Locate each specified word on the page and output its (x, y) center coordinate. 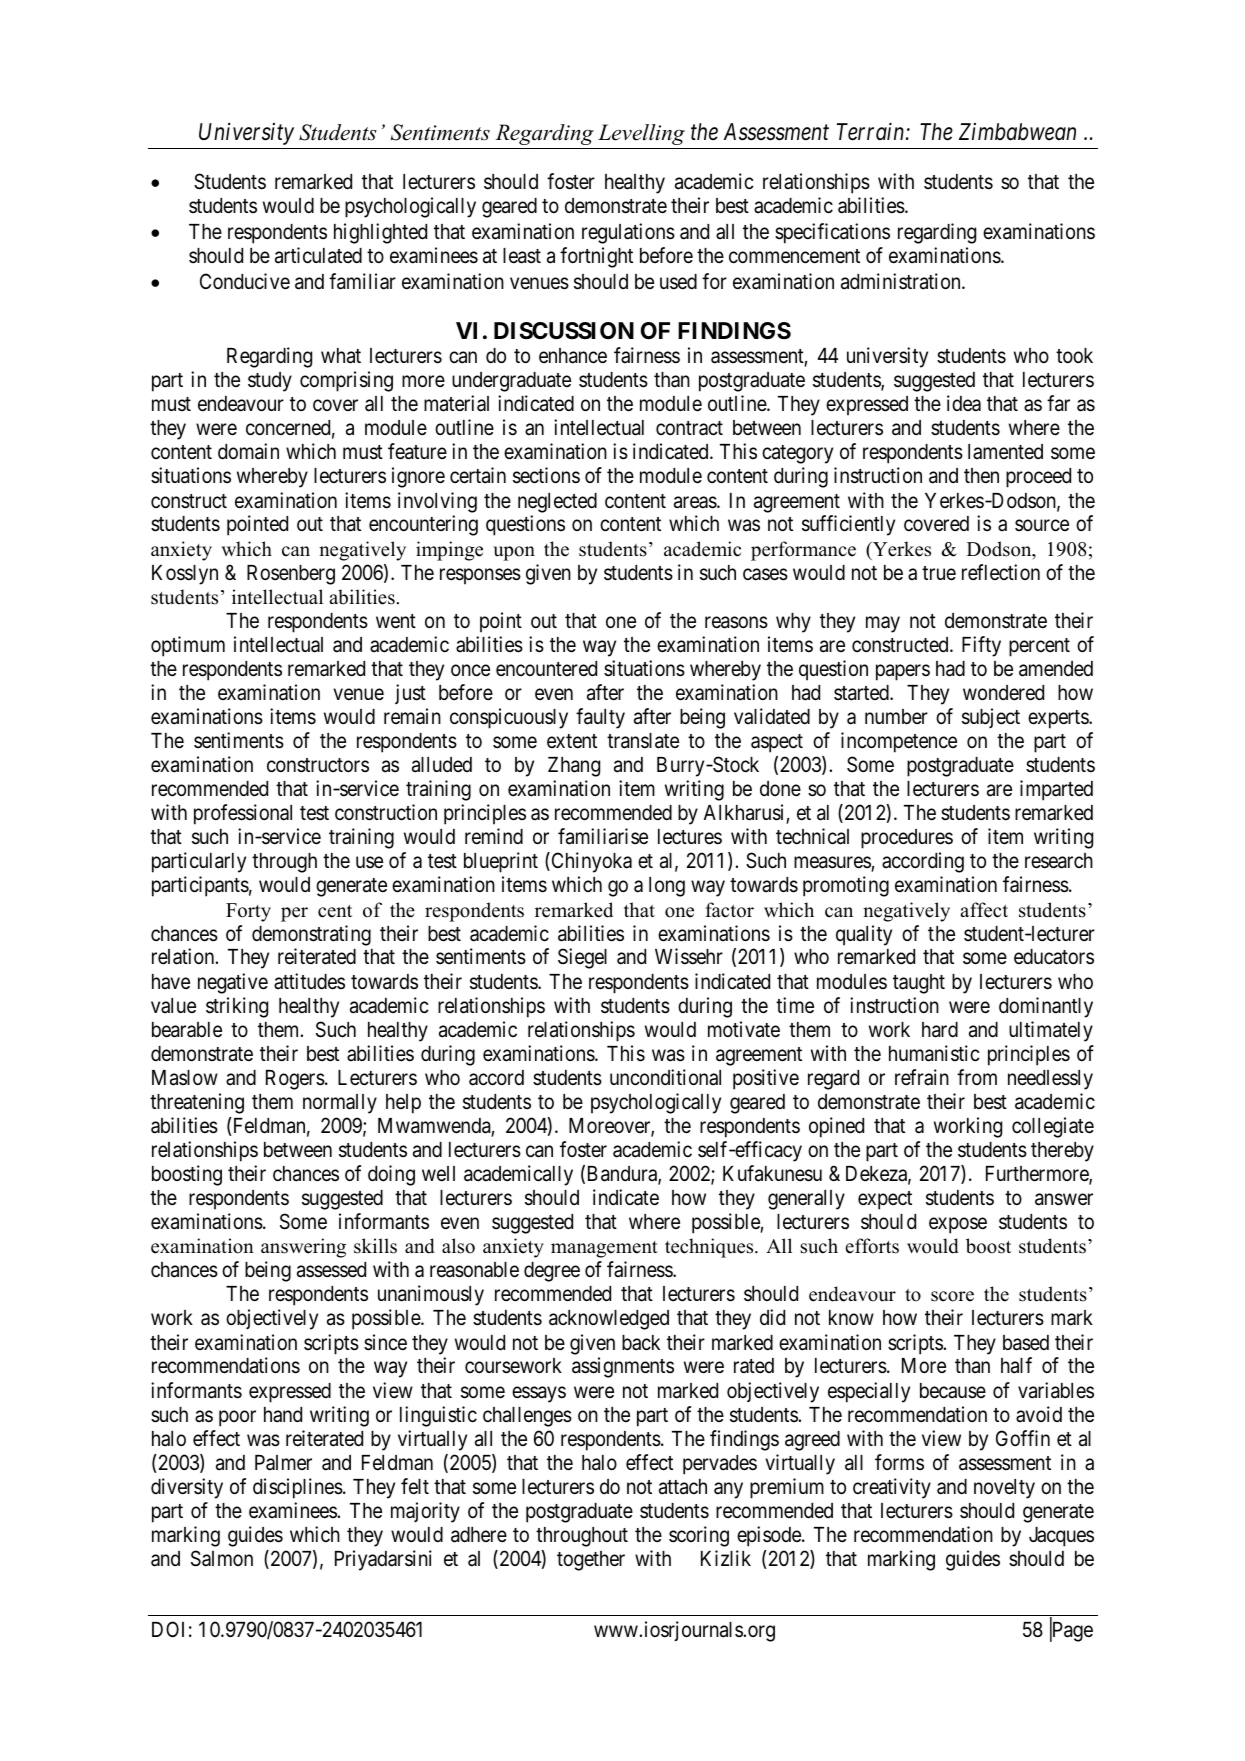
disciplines (298, 1488)
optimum (188, 646)
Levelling (641, 134)
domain (248, 451)
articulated (318, 255)
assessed (331, 1270)
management (604, 1249)
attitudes (309, 981)
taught (919, 984)
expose (958, 1226)
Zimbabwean (1017, 132)
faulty (600, 718)
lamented (1005, 452)
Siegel (582, 958)
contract (689, 428)
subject (991, 718)
